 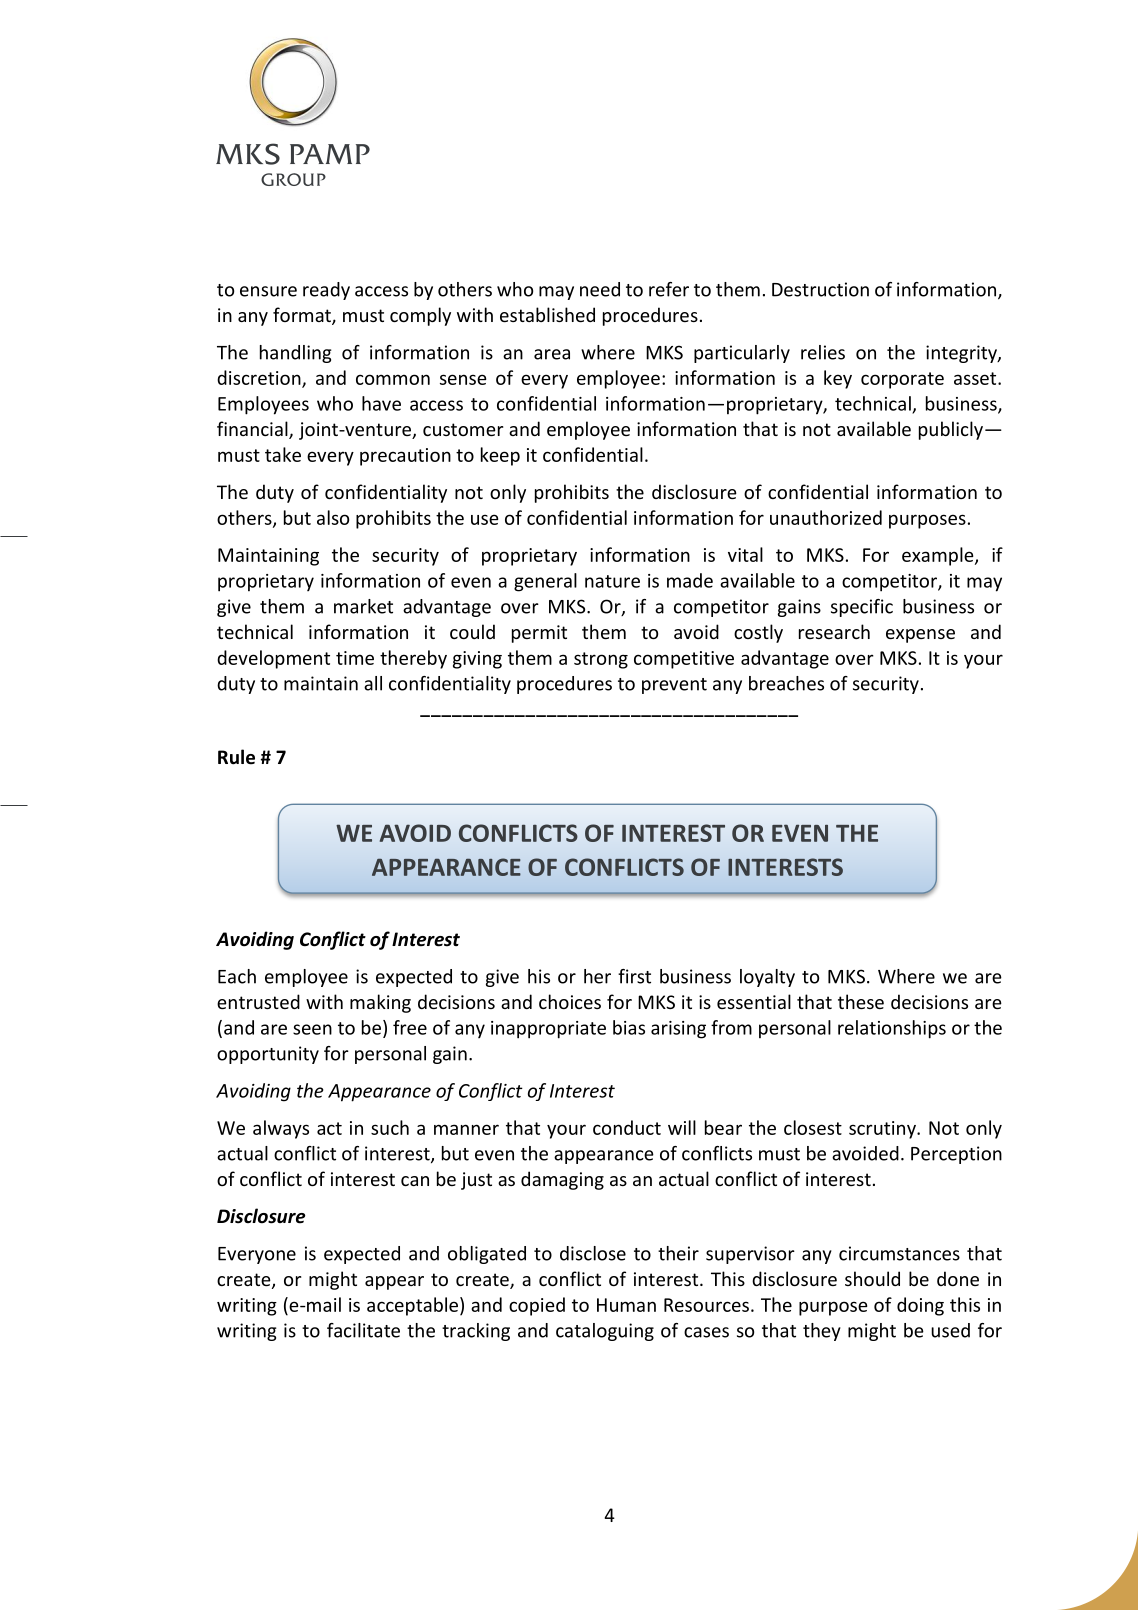 I want to click on making, so click(x=380, y=1003).
